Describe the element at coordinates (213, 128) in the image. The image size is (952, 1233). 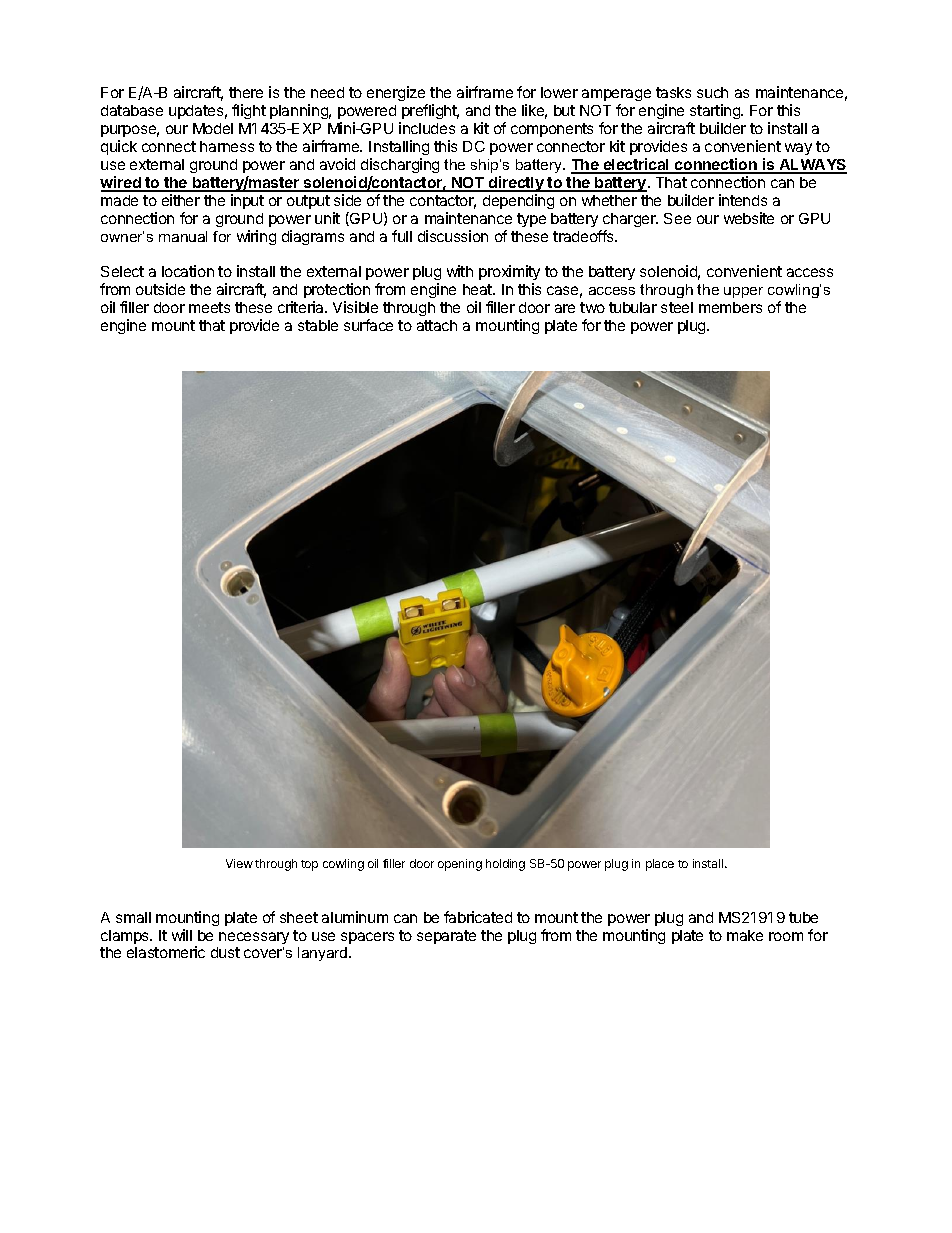
I see `Model` at that location.
